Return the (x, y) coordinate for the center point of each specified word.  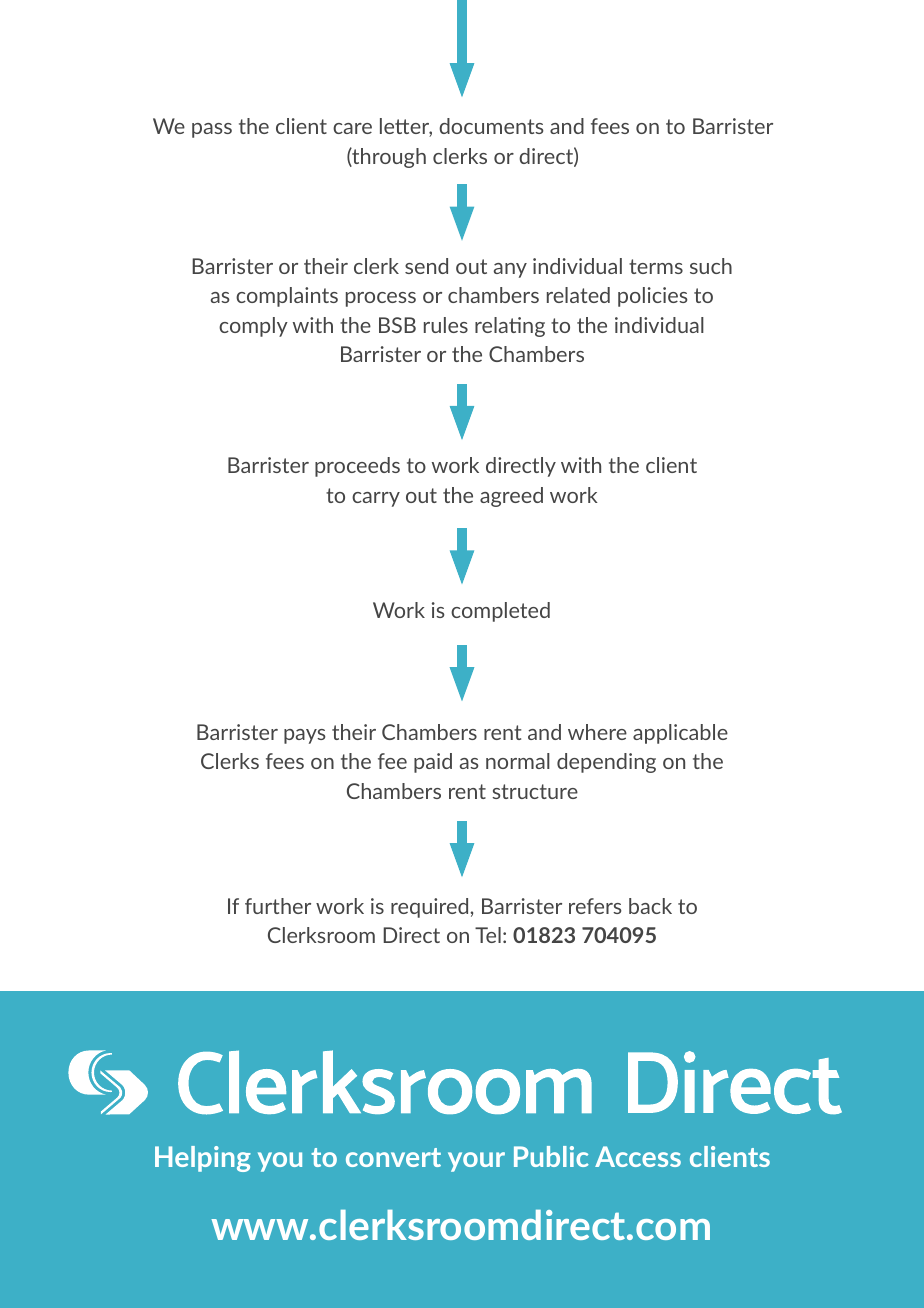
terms (656, 266)
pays (305, 736)
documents (491, 126)
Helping (203, 1159)
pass (212, 130)
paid (433, 763)
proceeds (357, 467)
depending (606, 763)
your (476, 1162)
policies (653, 297)
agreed (511, 497)
